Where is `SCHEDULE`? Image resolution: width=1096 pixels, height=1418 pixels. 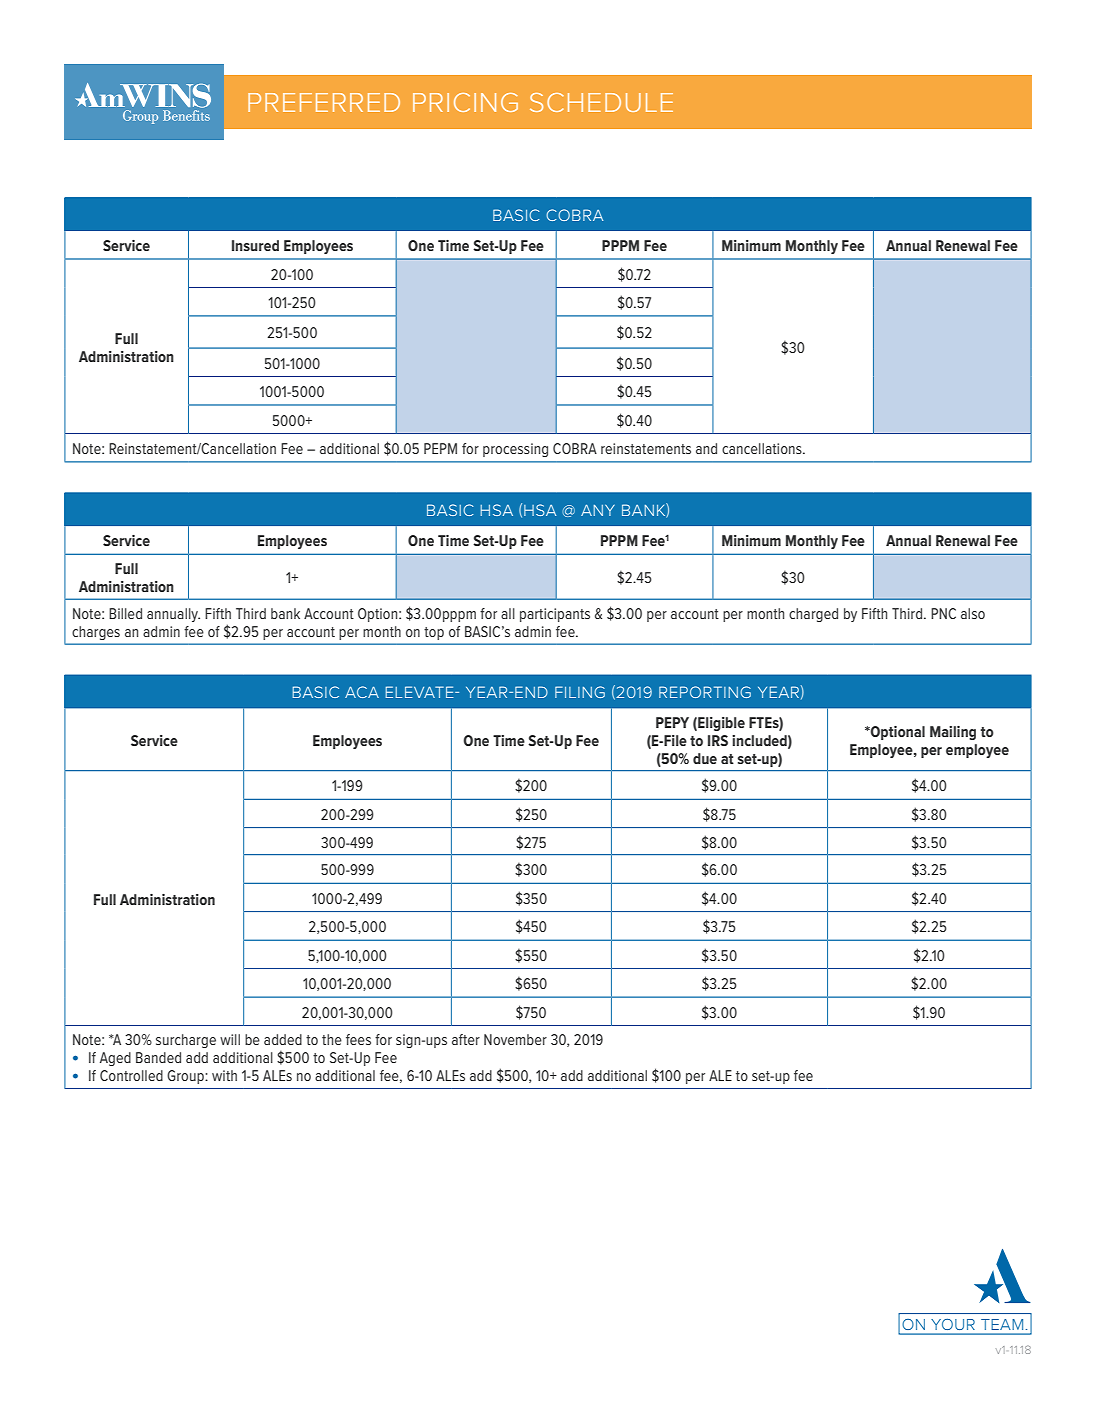 SCHEDULE is located at coordinates (601, 102).
